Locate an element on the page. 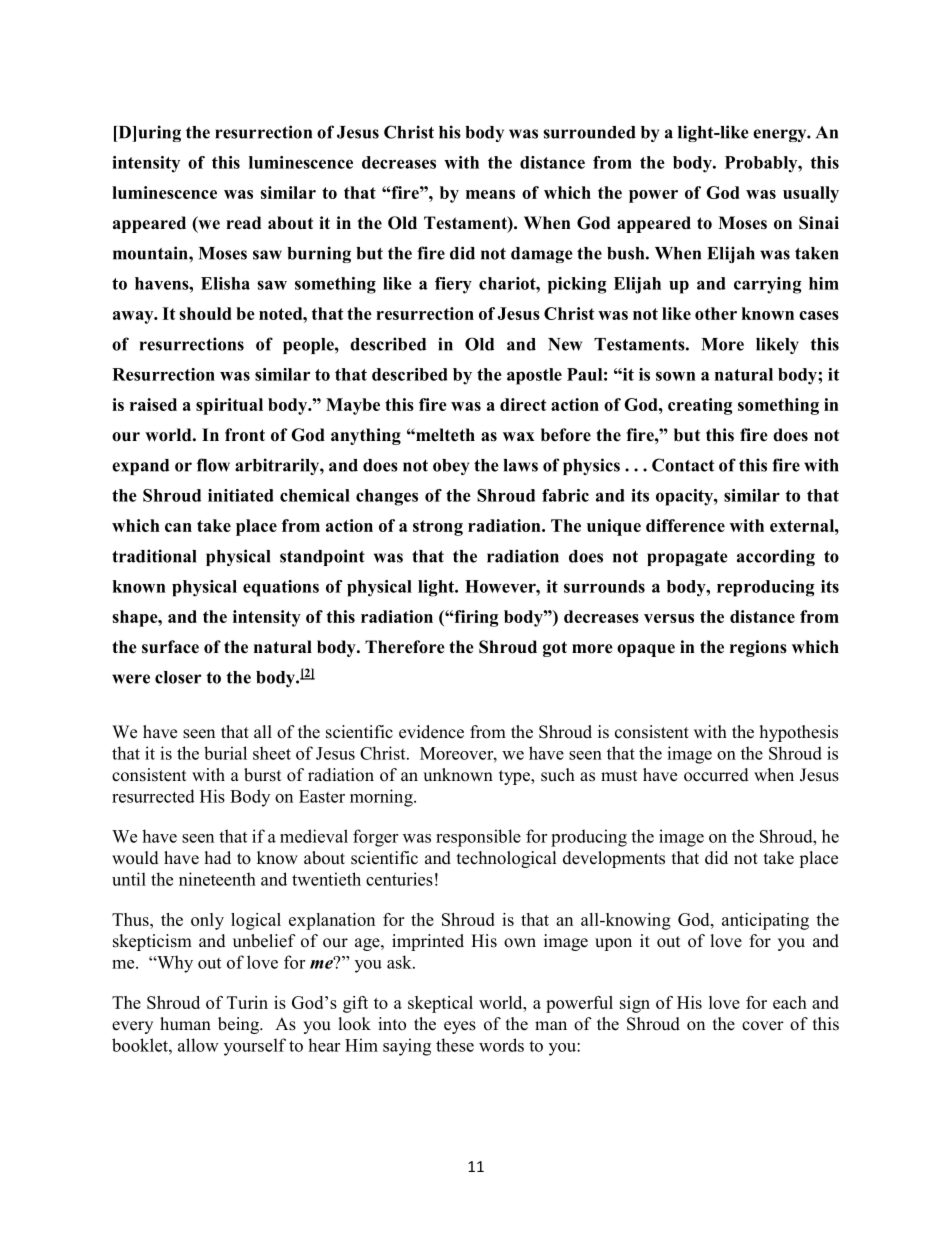 The image size is (952, 1233). usually is located at coordinates (811, 194).
